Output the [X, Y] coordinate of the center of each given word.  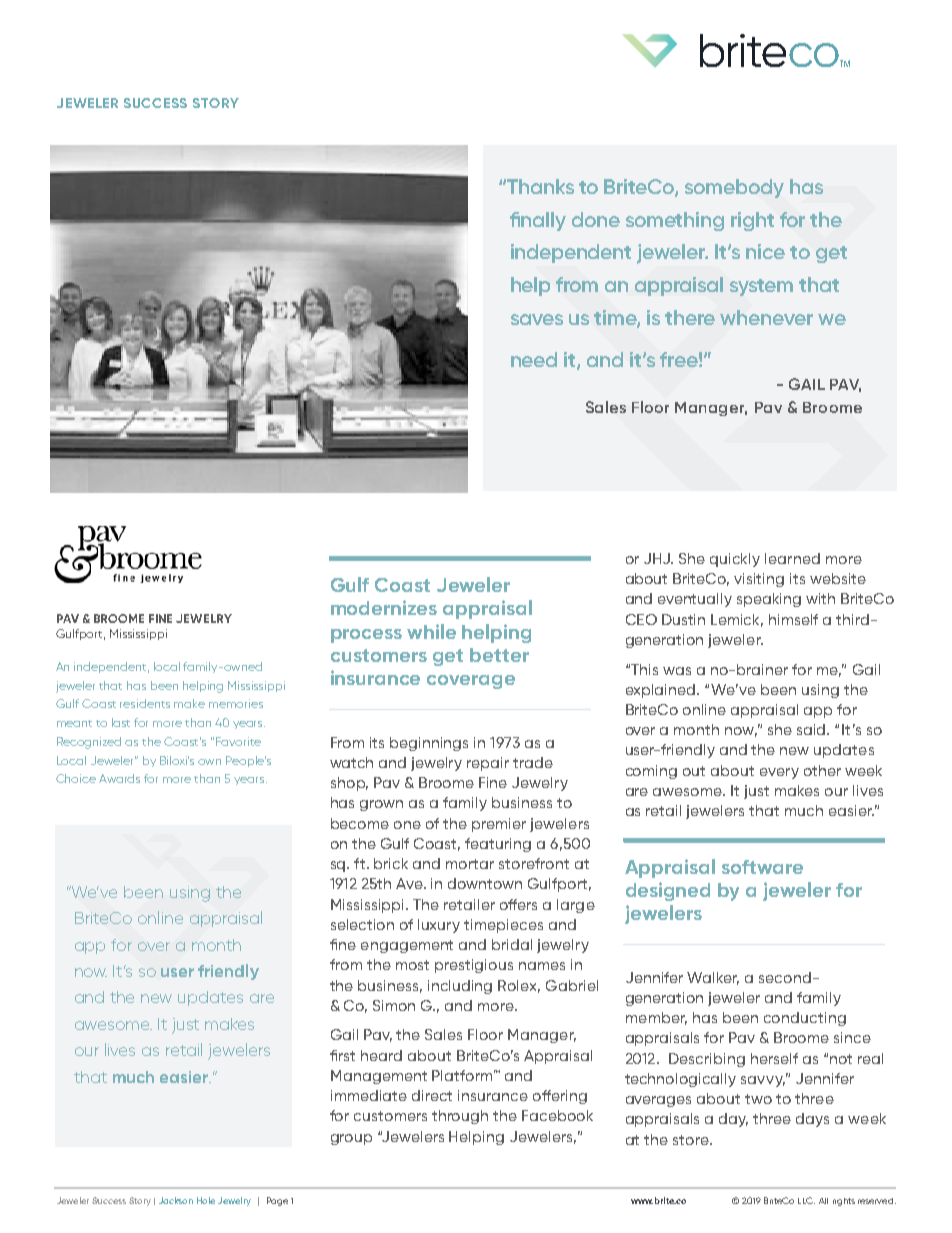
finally [538, 221]
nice [765, 251]
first [342, 1055]
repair [488, 764]
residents [145, 703]
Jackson [176, 1200]
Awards [119, 778]
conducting [805, 1019]
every [779, 773]
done [596, 219]
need [534, 359]
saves [537, 319]
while [431, 631]
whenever [766, 317]
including [460, 987]
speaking [769, 600]
